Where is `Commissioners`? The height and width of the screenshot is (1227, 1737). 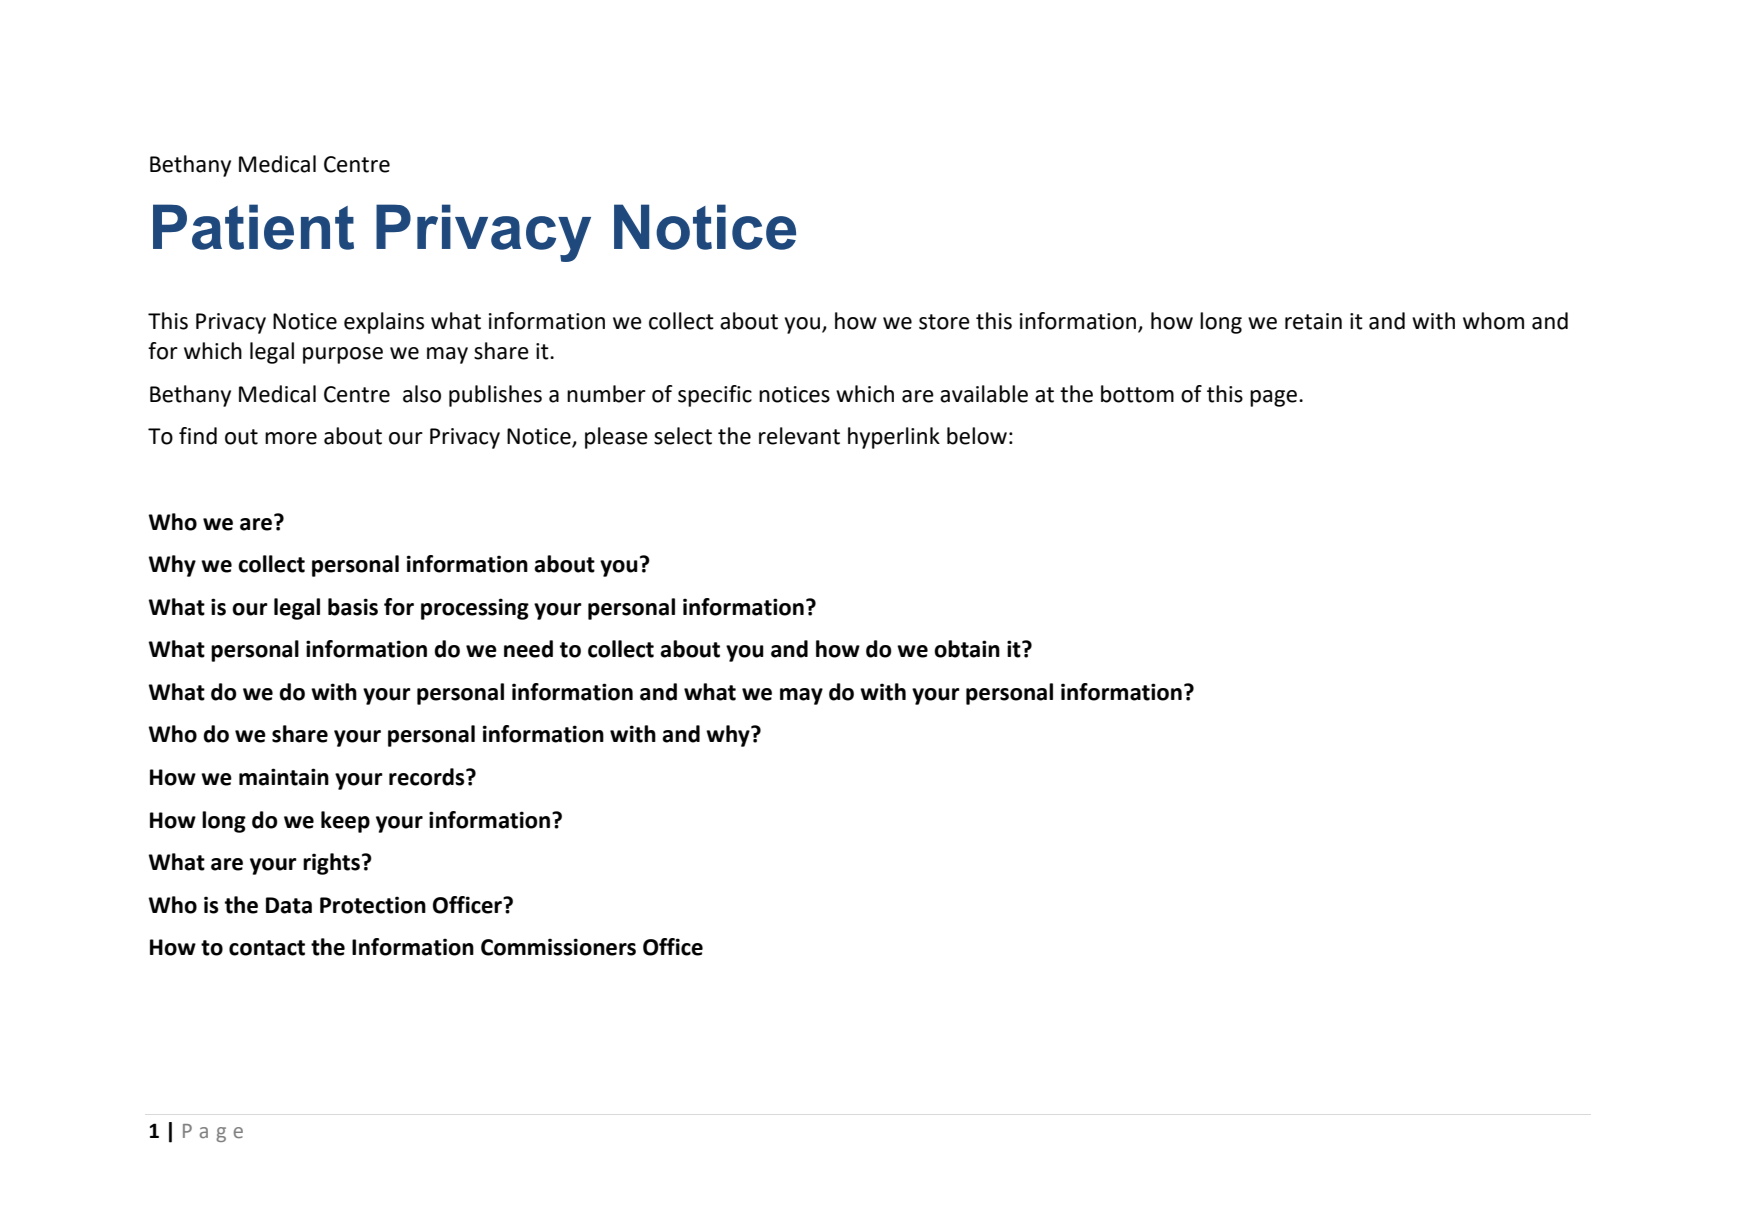 Commissioners is located at coordinates (558, 947).
